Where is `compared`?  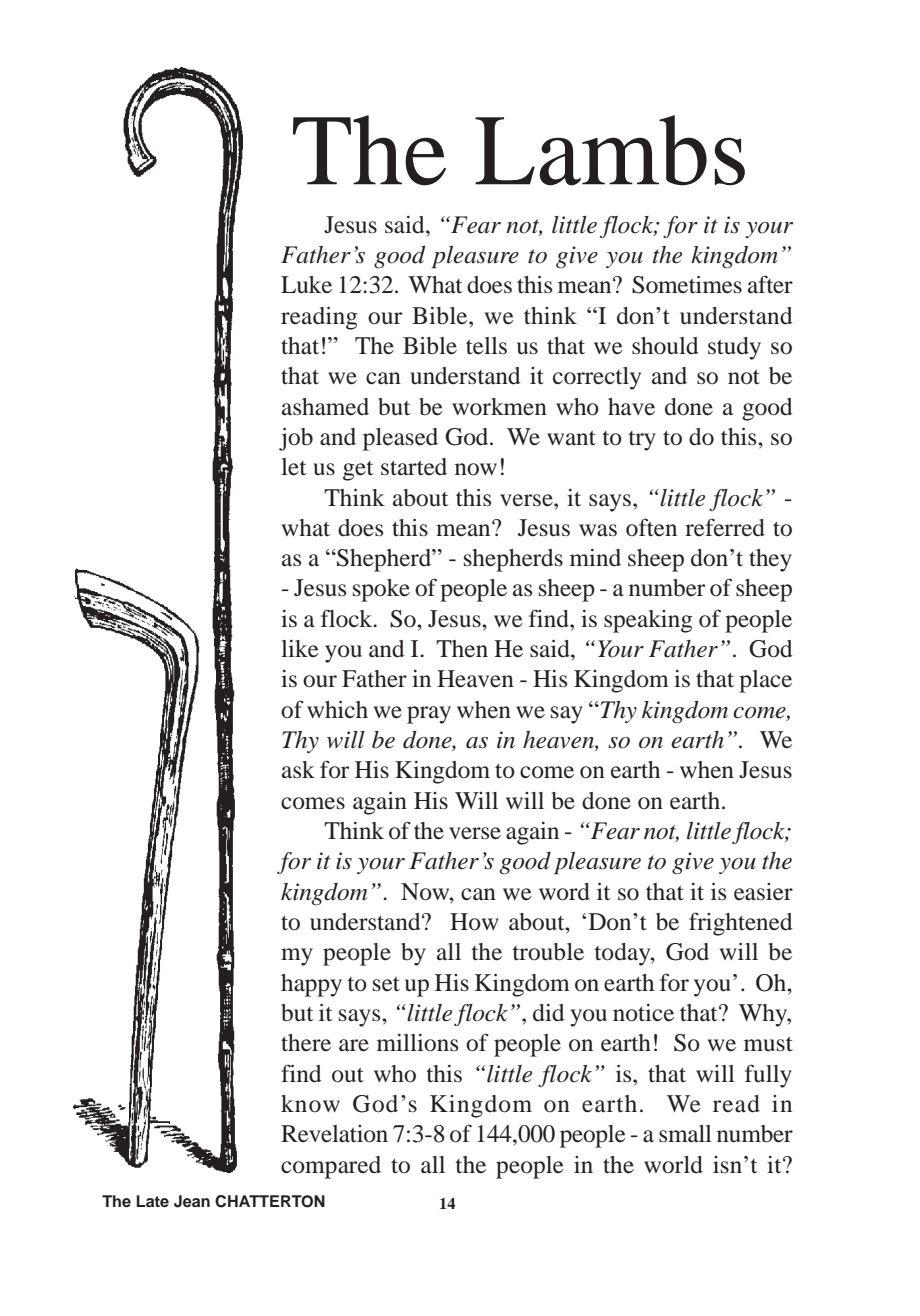 compared is located at coordinates (331, 1167).
